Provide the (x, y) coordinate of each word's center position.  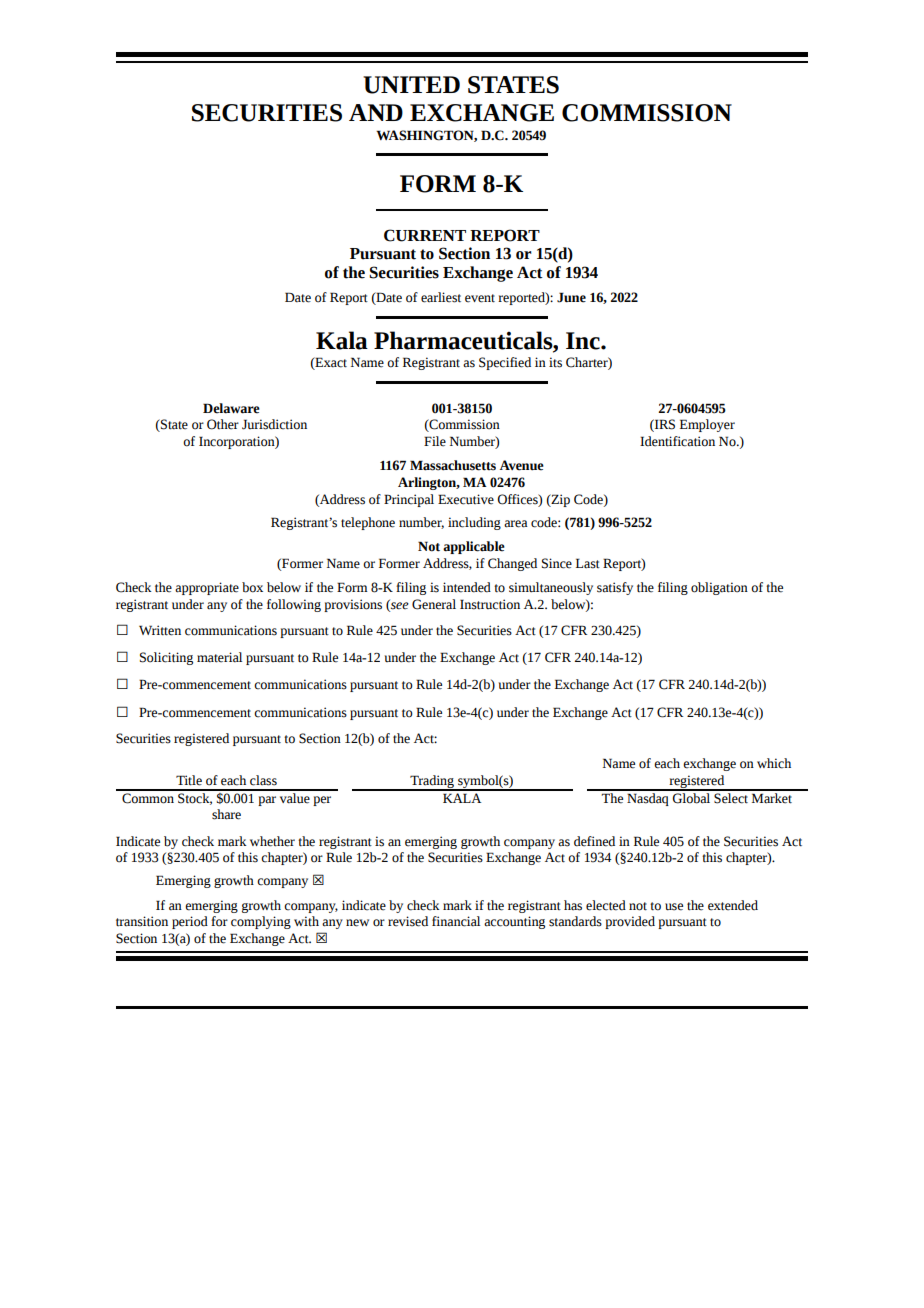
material (219, 657)
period (190, 922)
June (571, 297)
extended (733, 905)
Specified (505, 363)
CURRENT (425, 235)
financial (456, 921)
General (434, 604)
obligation (719, 588)
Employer (707, 425)
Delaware (231, 408)
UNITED (411, 85)
